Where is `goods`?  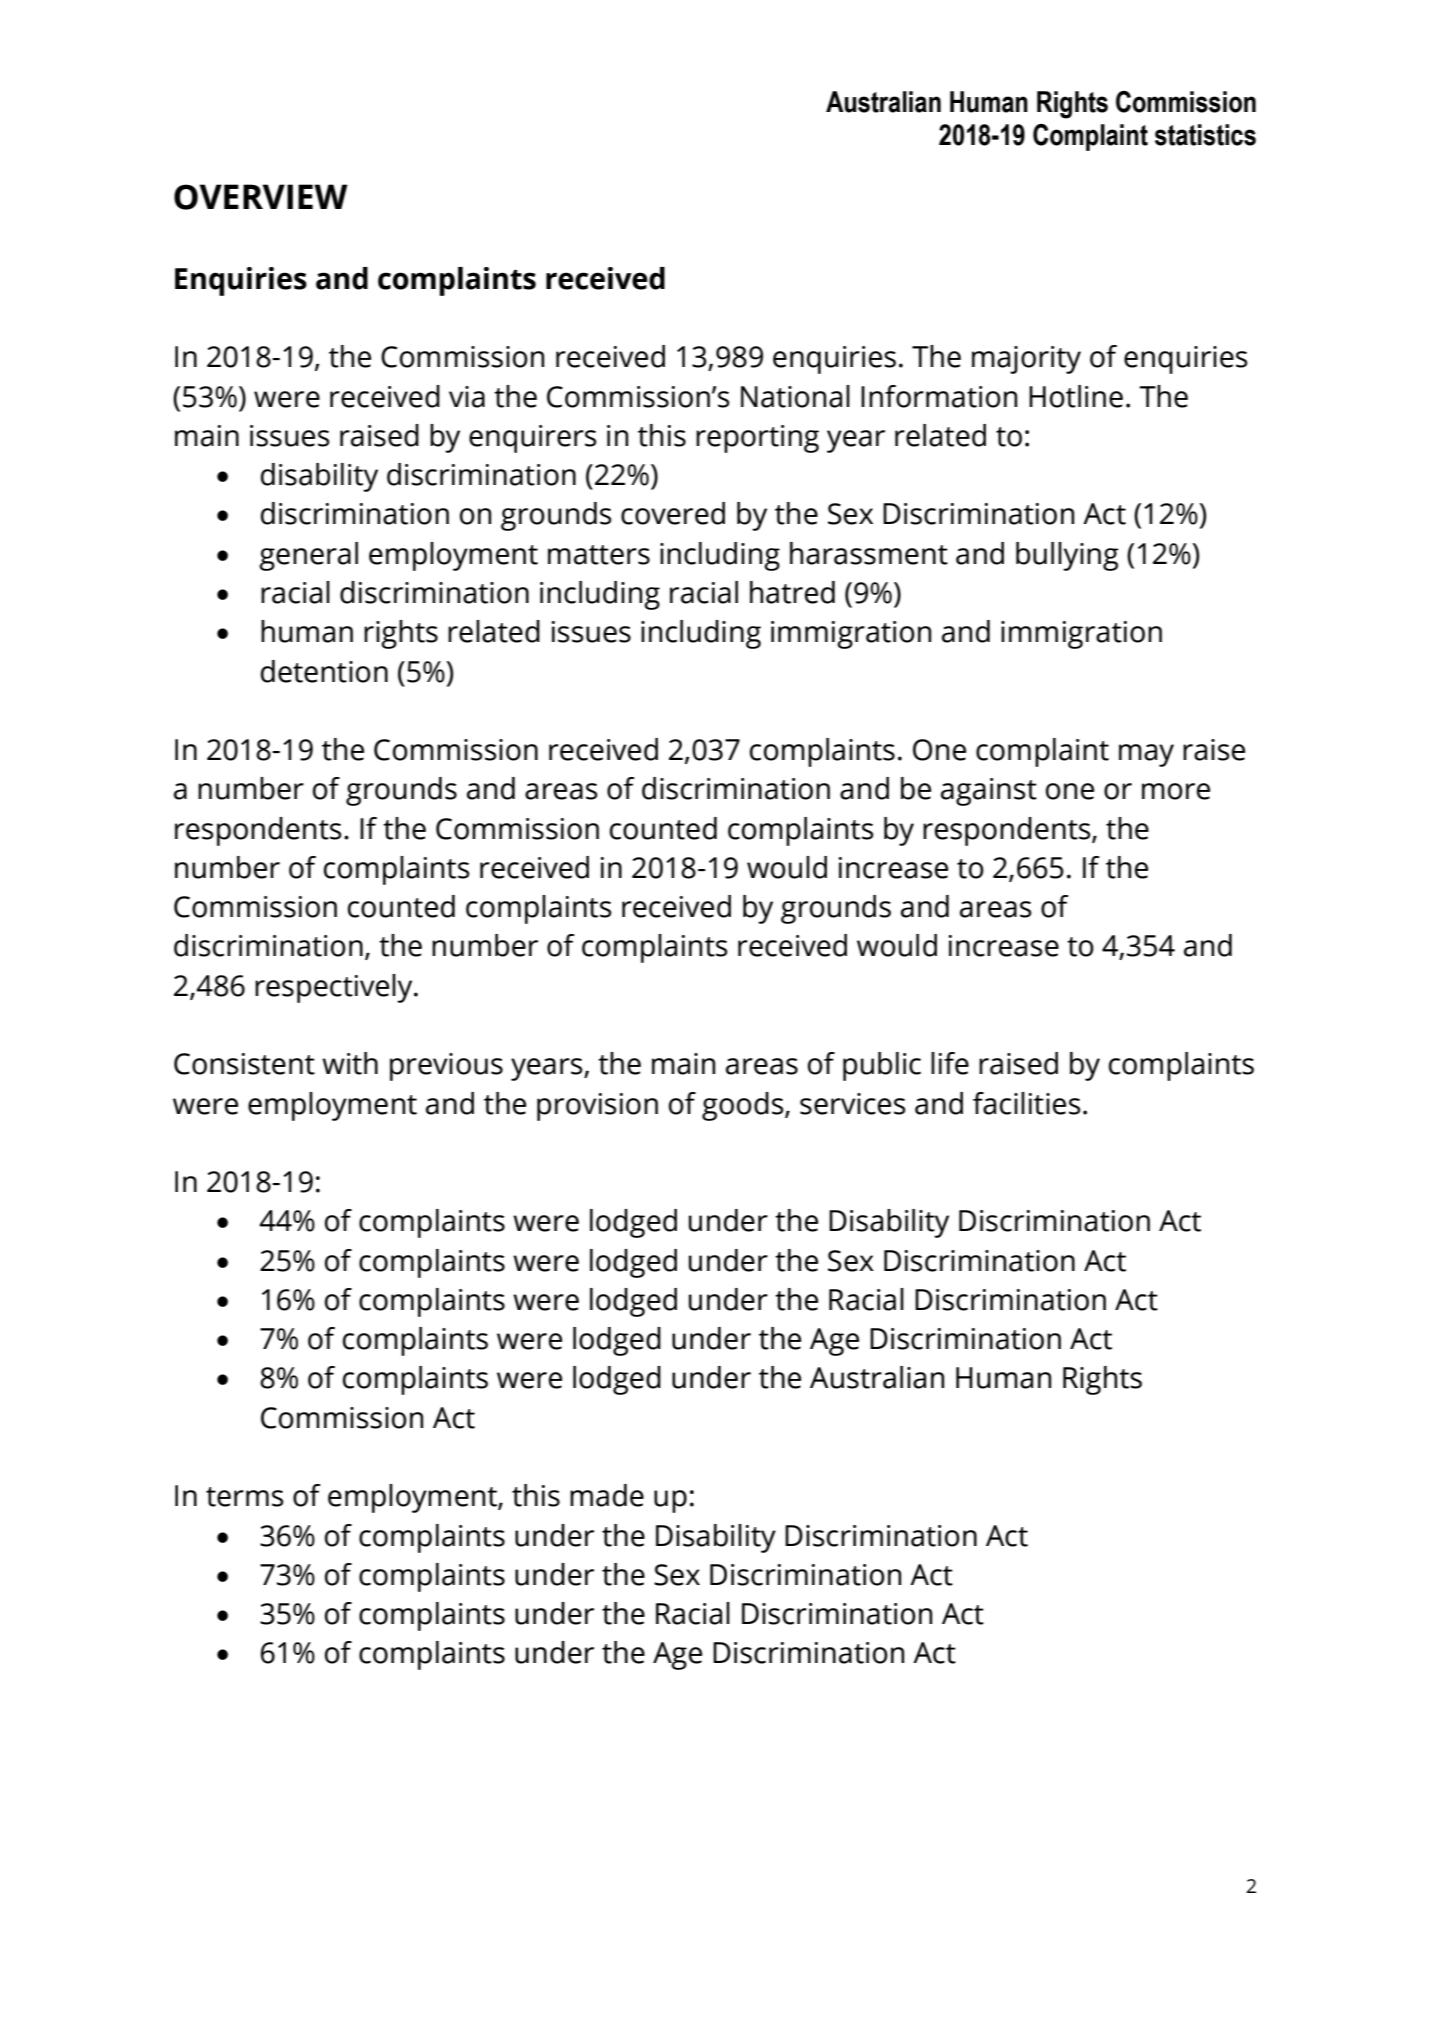 goods is located at coordinates (744, 1106).
